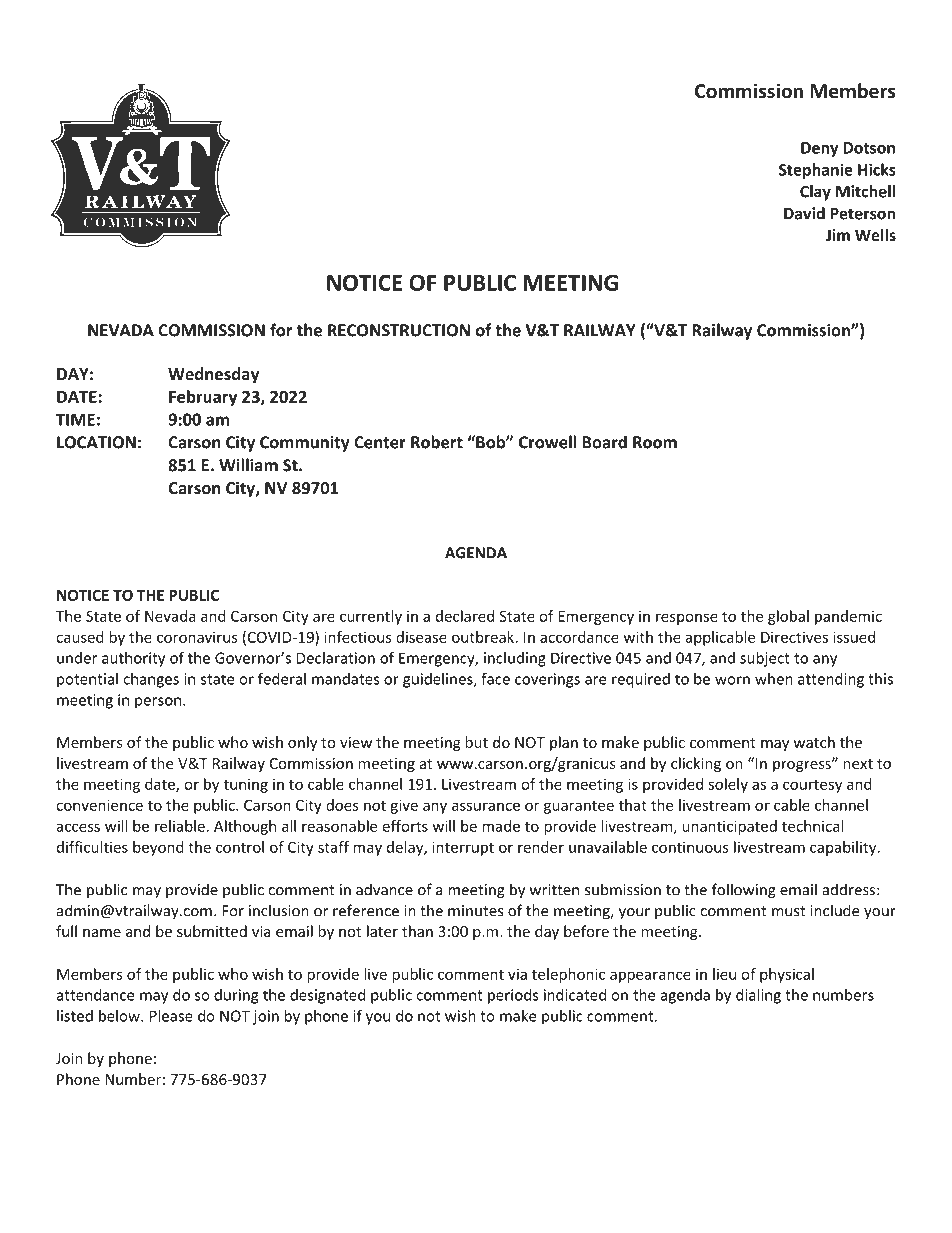 The image size is (952, 1233). Describe the element at coordinates (513, 996) in the page. I see `periods` at that location.
